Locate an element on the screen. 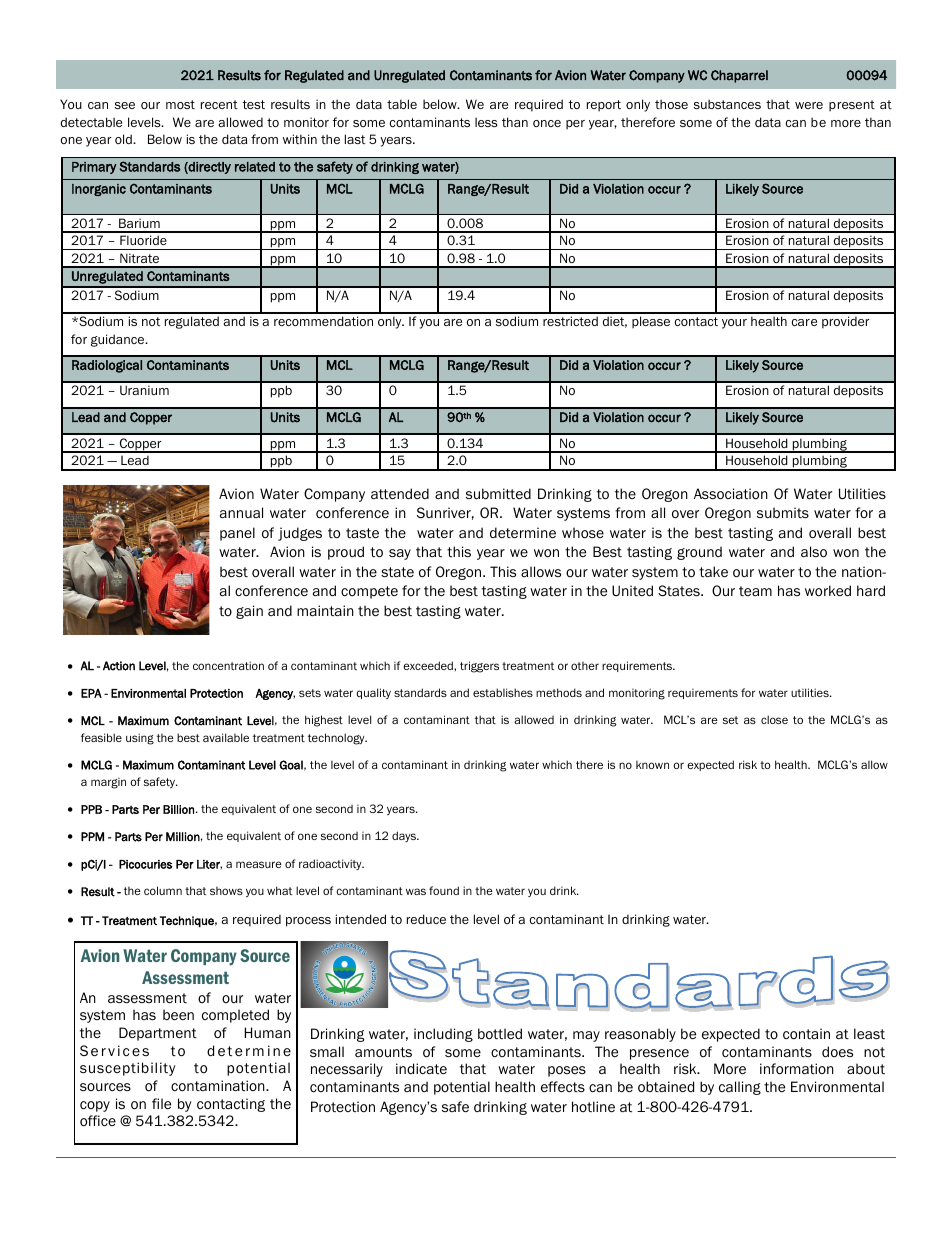  most is located at coordinates (180, 104).
